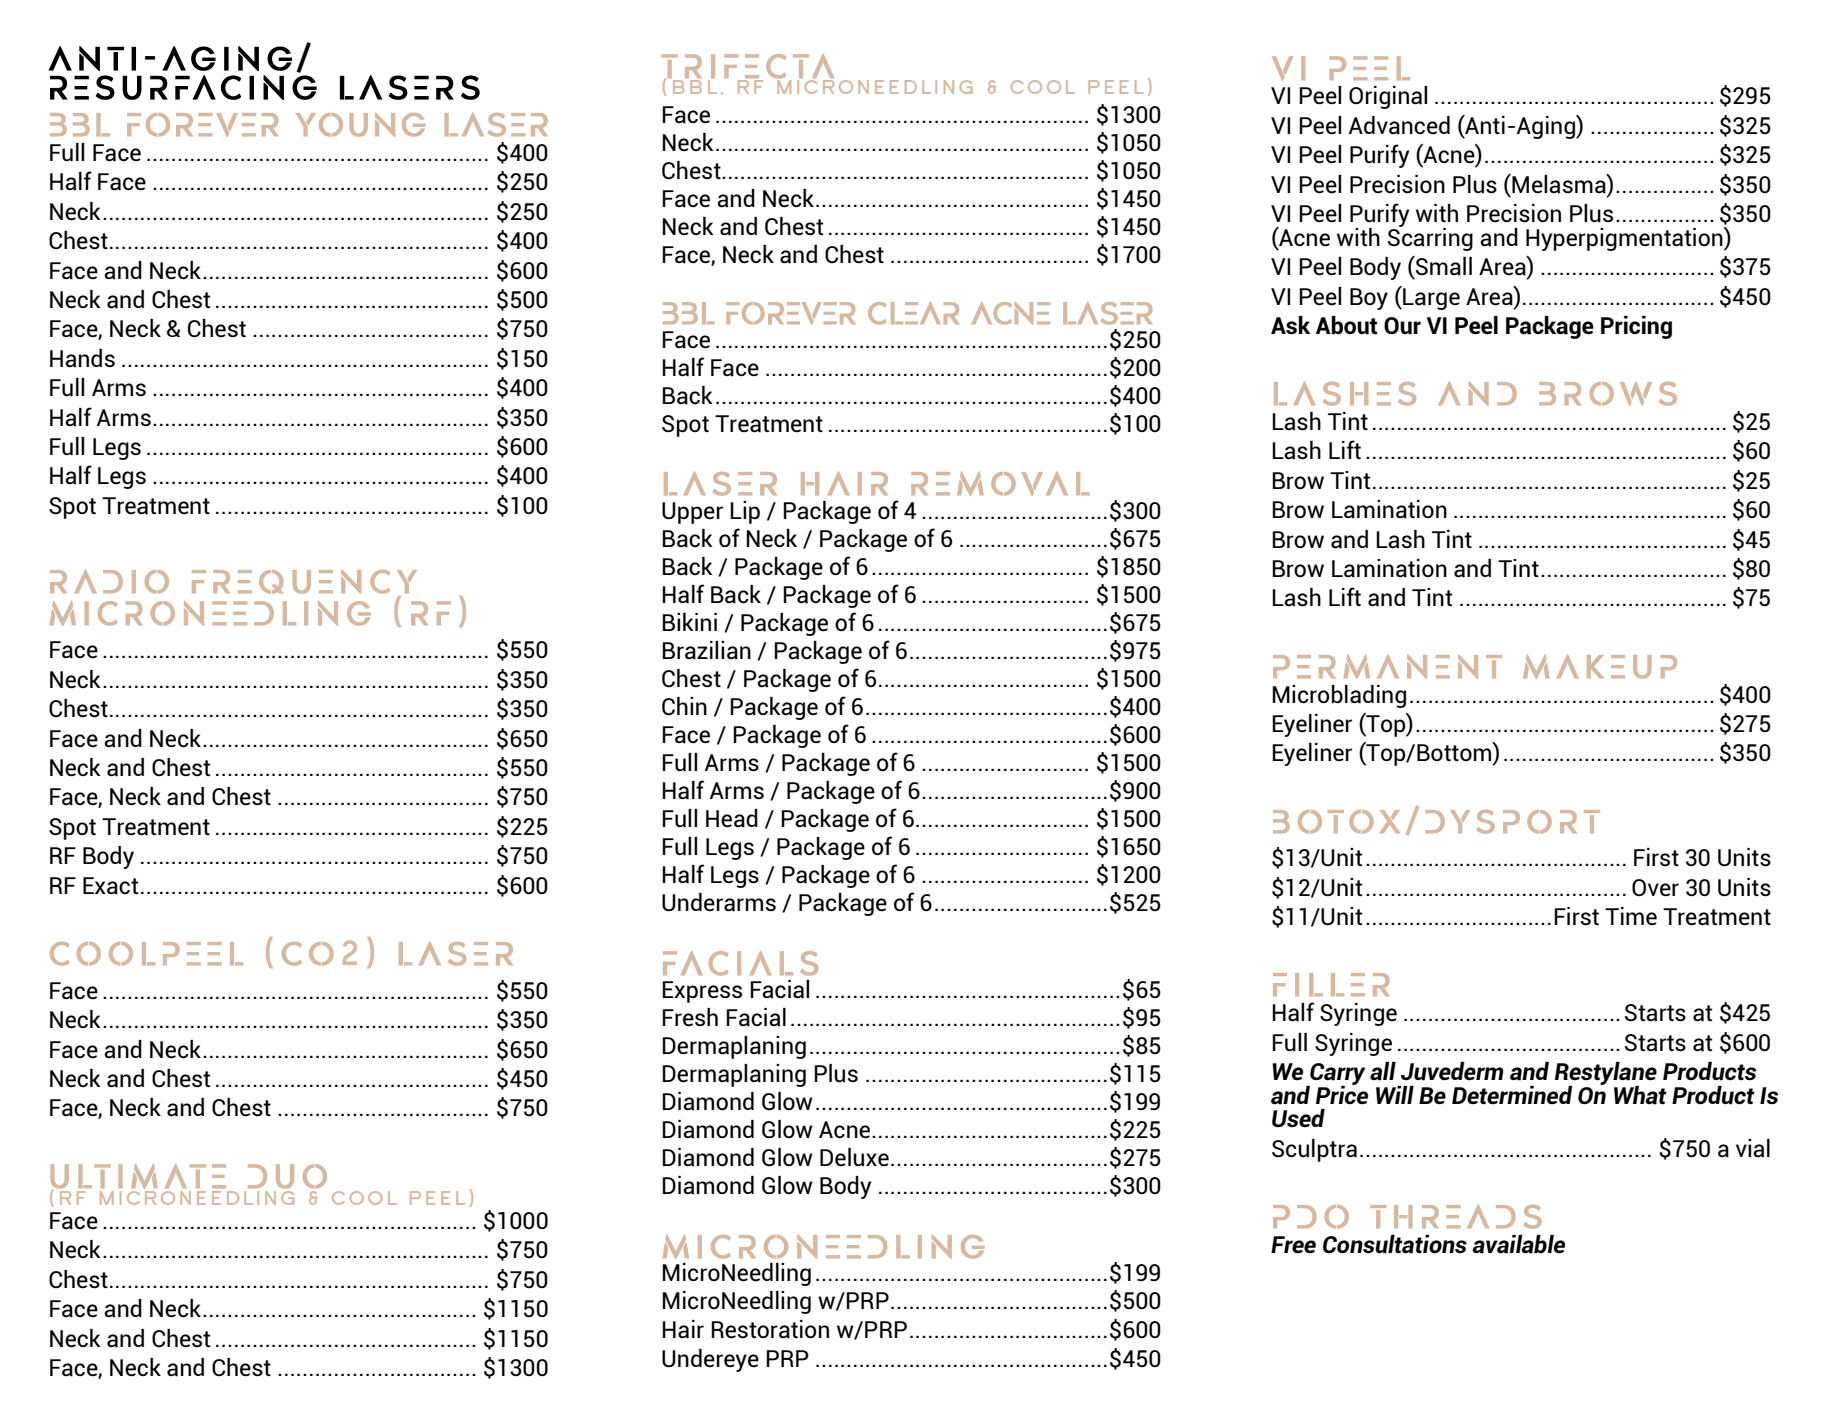  What do you see at coordinates (1606, 1074) in the page?
I see `Restylane` at bounding box center [1606, 1074].
